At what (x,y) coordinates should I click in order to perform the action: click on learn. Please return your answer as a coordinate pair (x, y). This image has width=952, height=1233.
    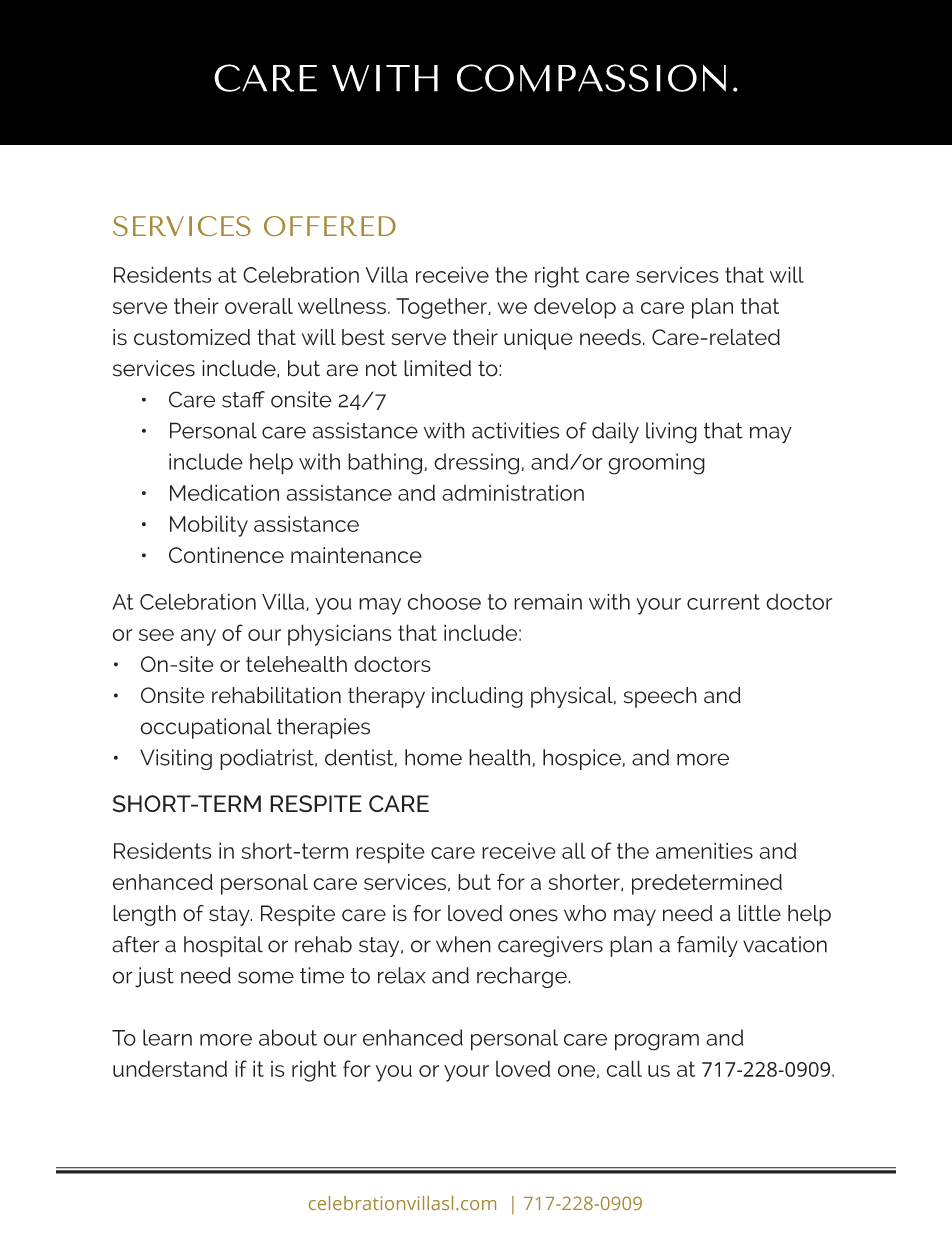
    Looking at the image, I should click on (167, 1037).
